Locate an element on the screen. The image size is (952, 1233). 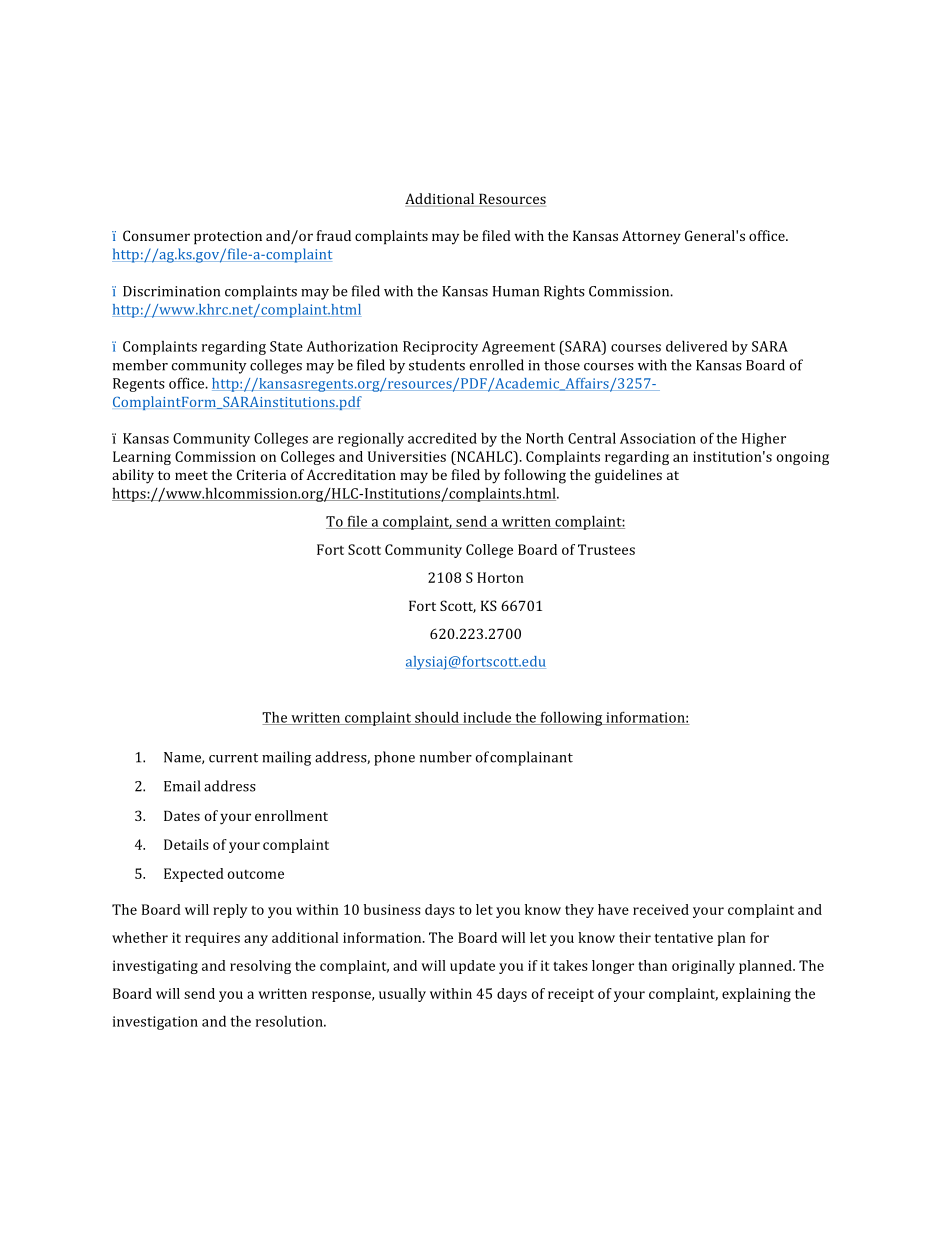
Universities is located at coordinates (407, 456).
